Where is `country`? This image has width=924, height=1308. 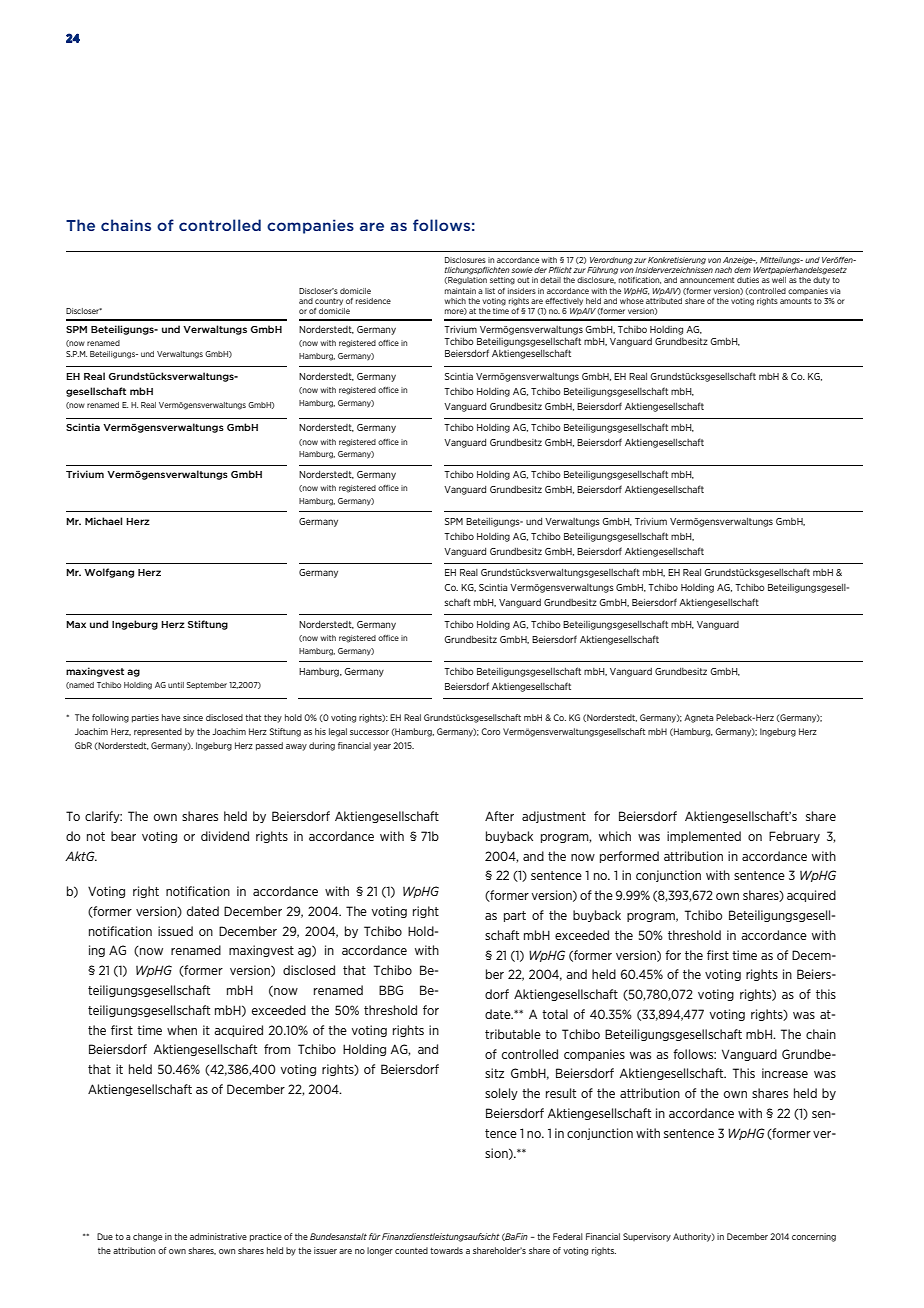 country is located at coordinates (329, 302).
